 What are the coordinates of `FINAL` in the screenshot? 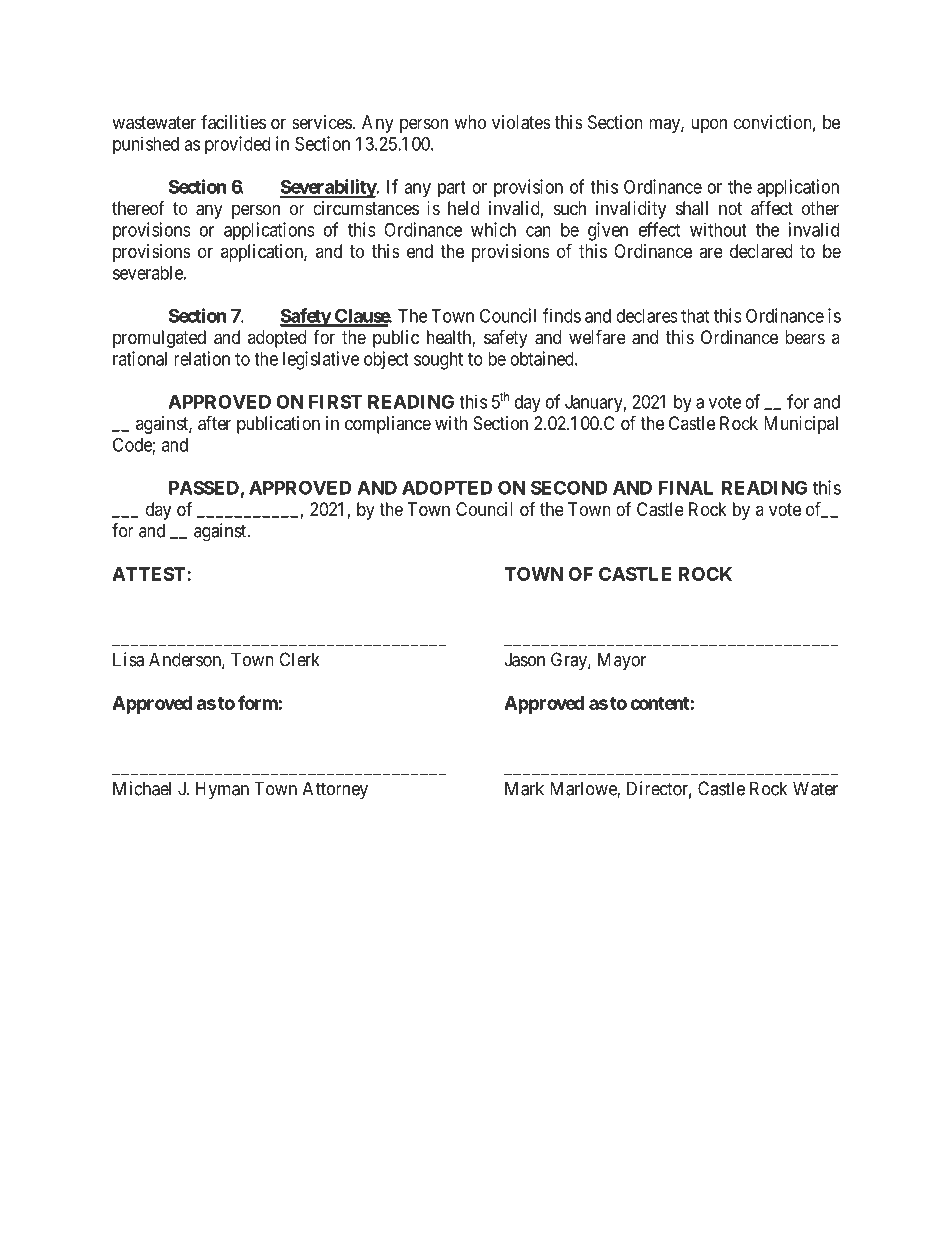 It's located at (686, 488).
